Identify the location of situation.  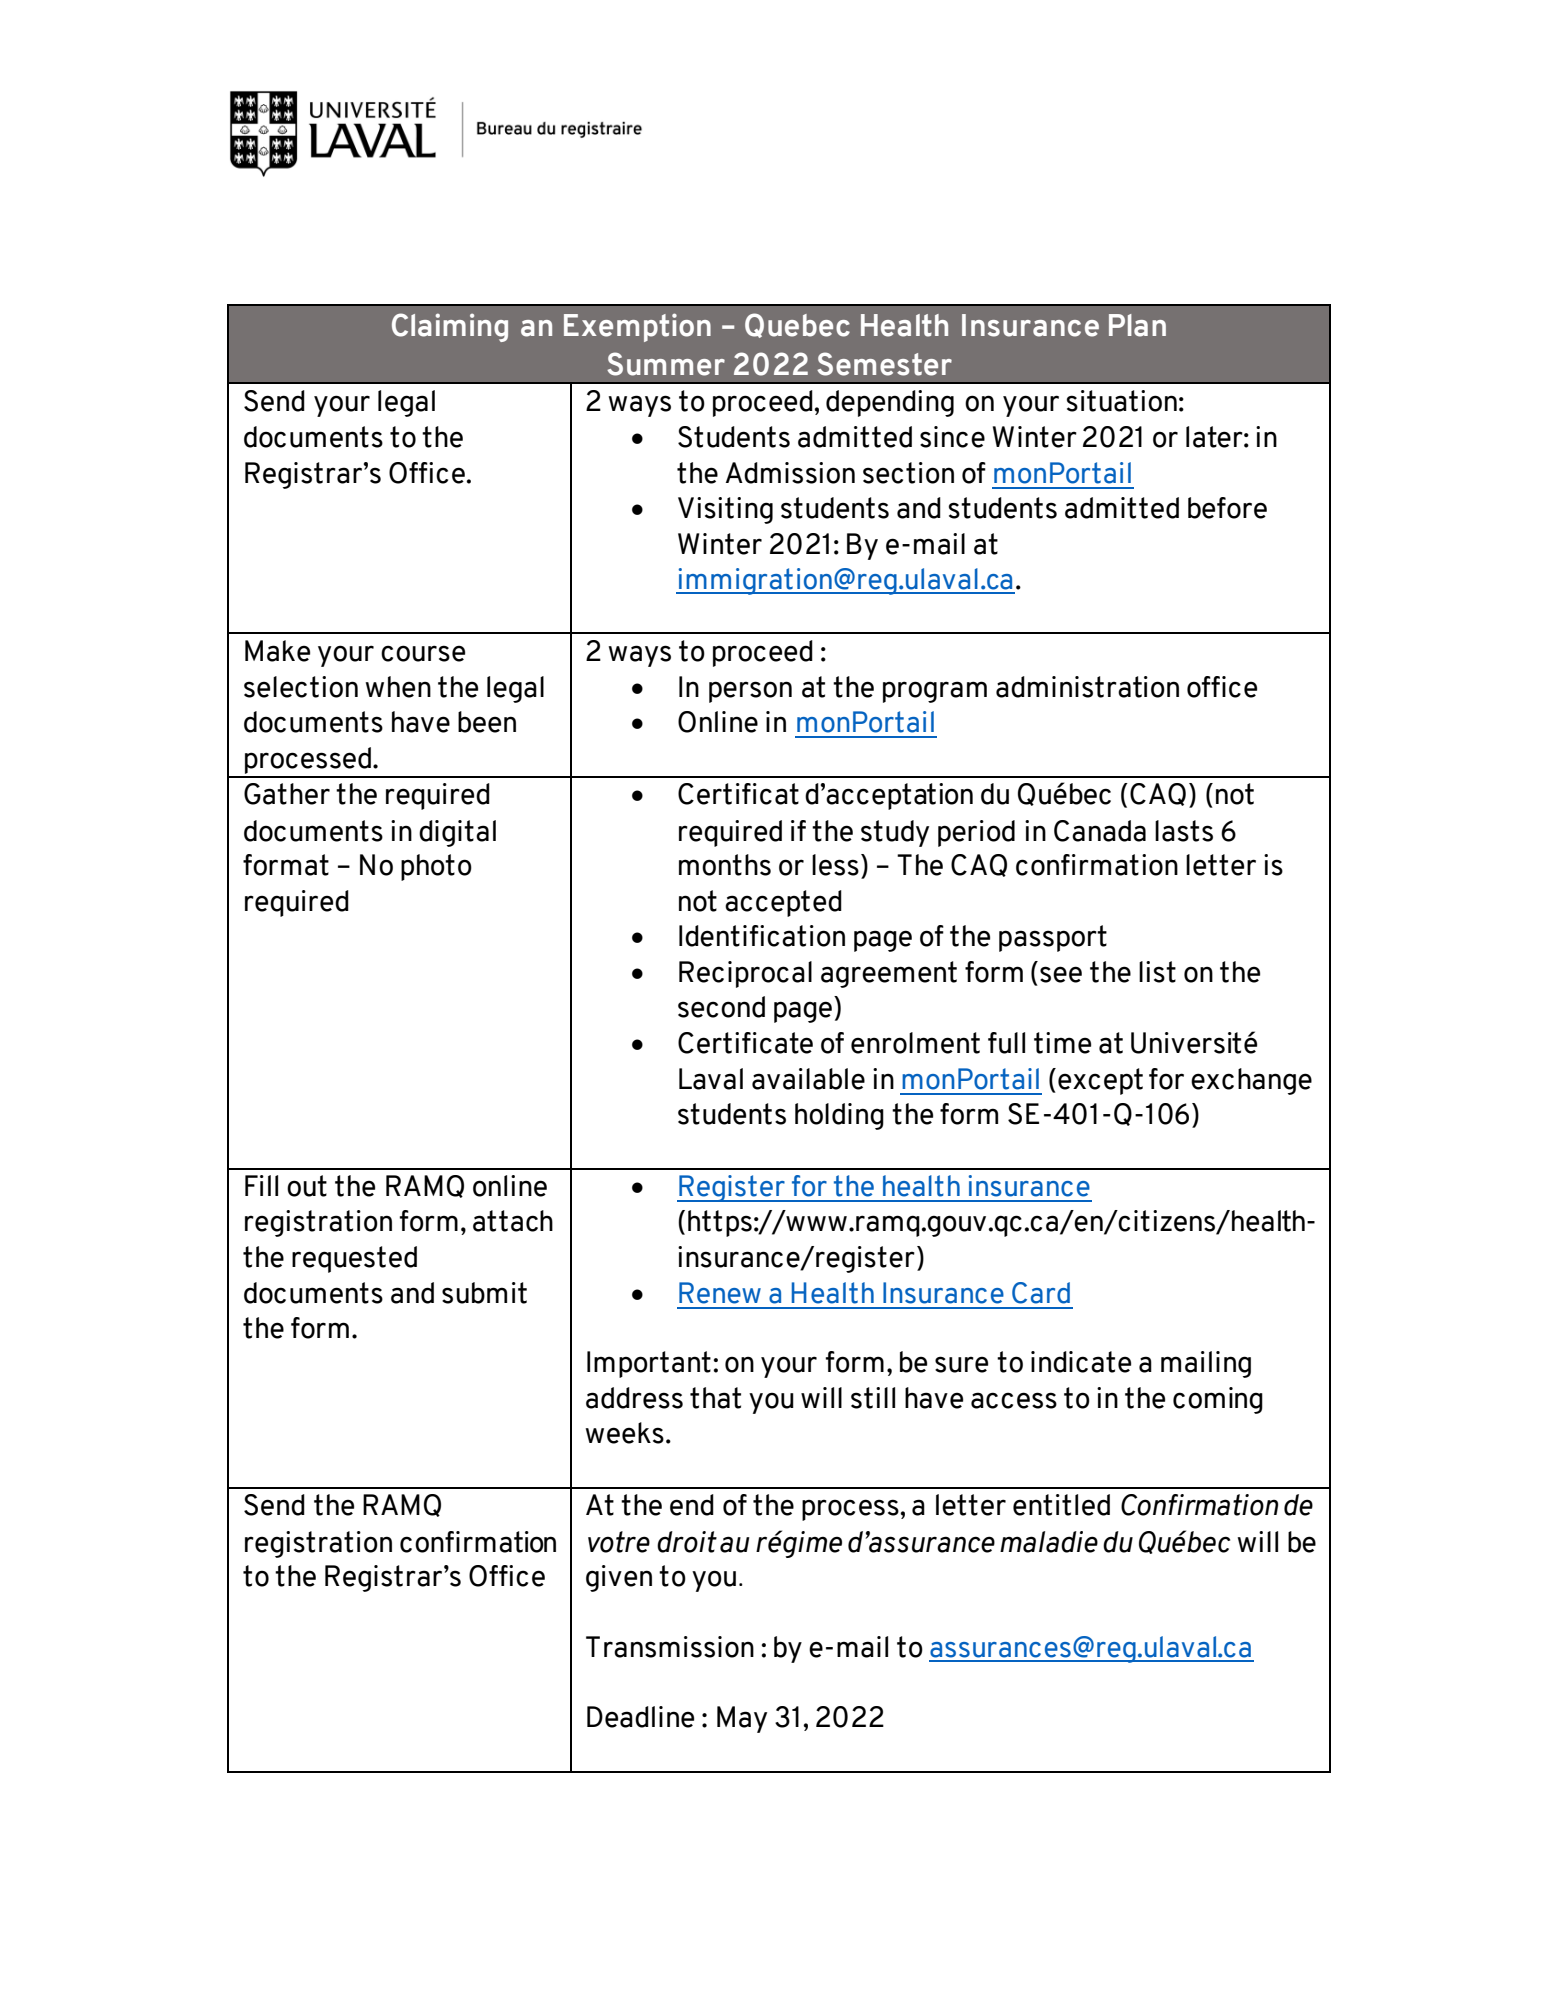
(1122, 401).
